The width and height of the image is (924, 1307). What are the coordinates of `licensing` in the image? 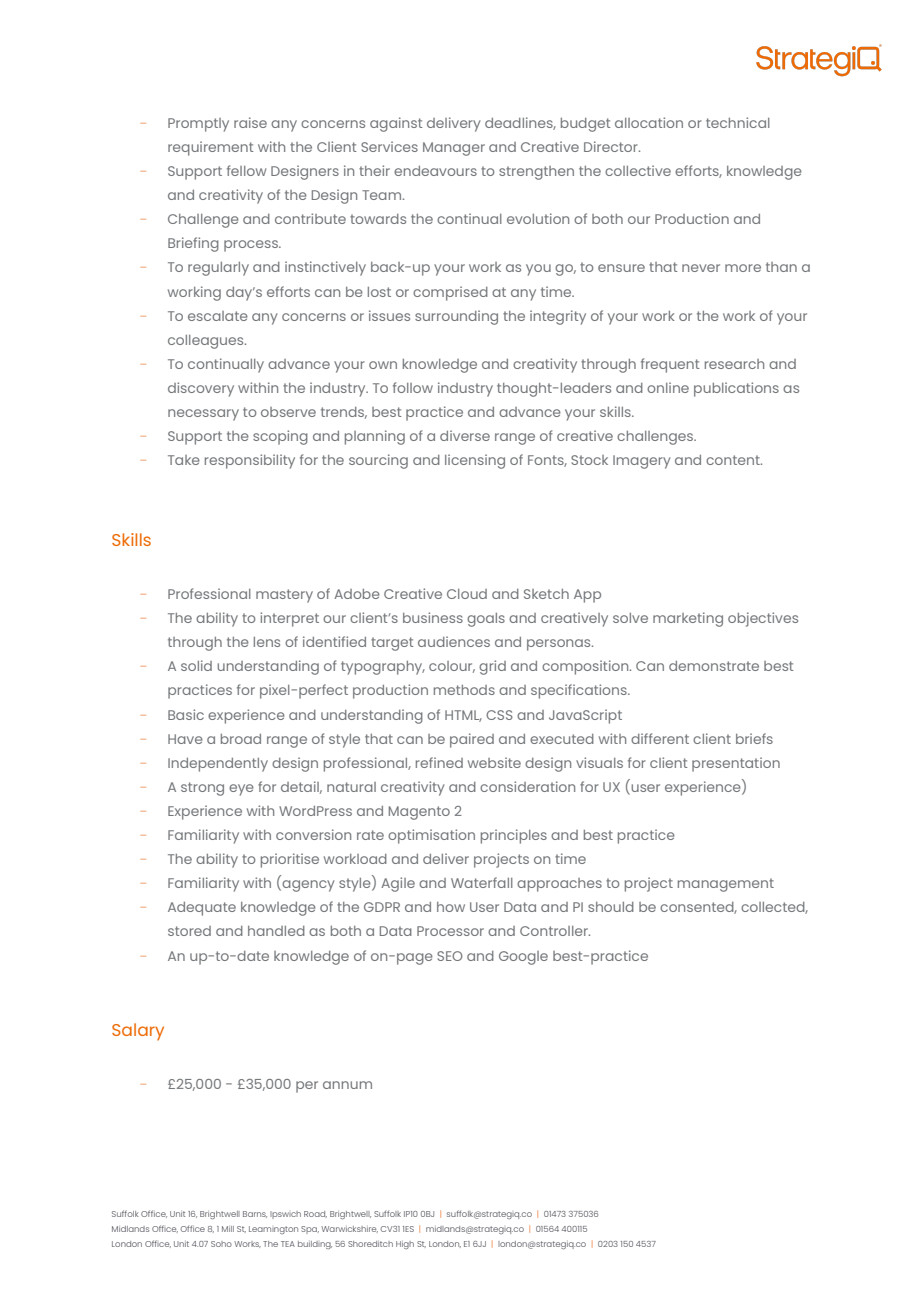 It's located at (475, 461).
